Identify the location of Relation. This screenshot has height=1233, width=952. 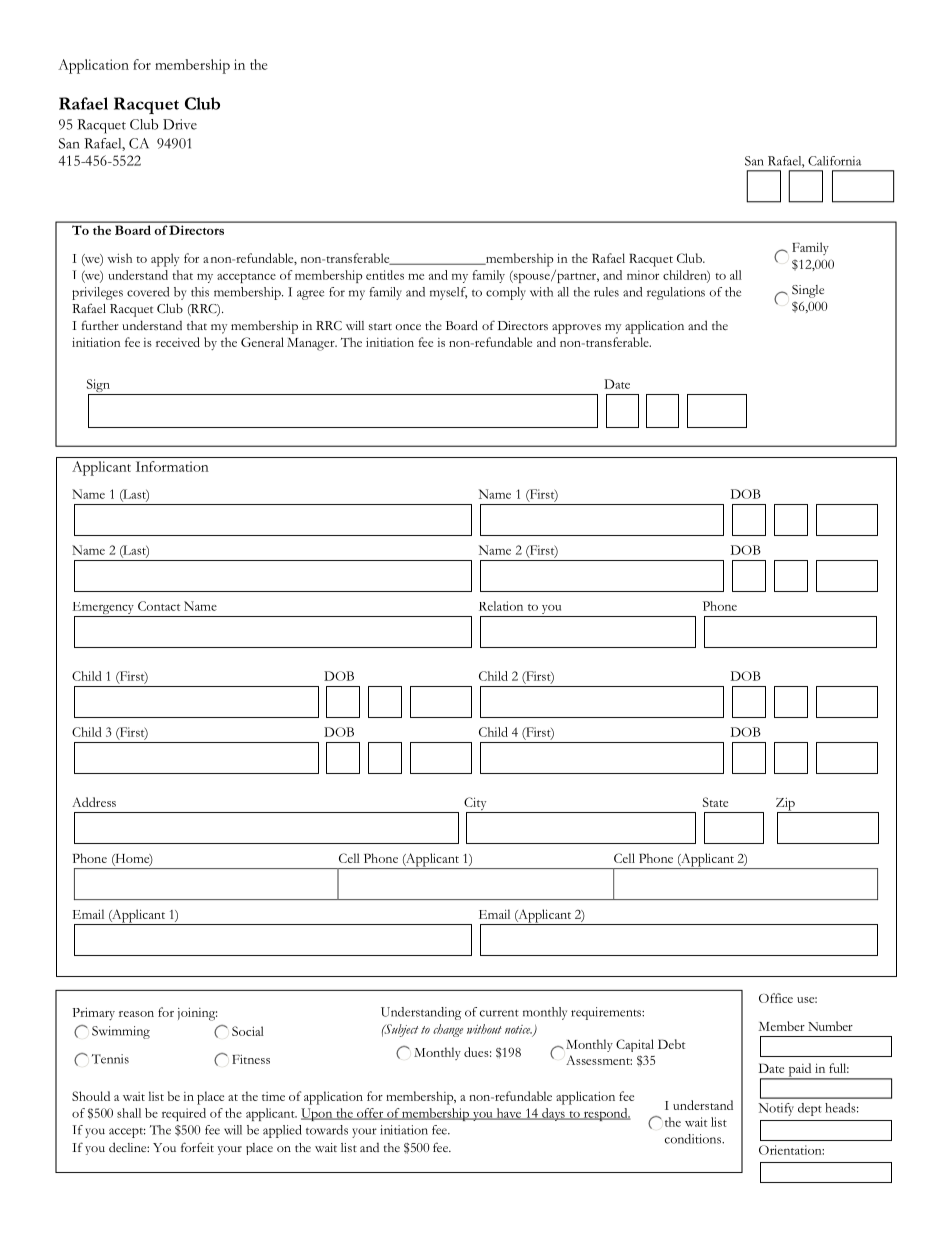
(501, 606).
